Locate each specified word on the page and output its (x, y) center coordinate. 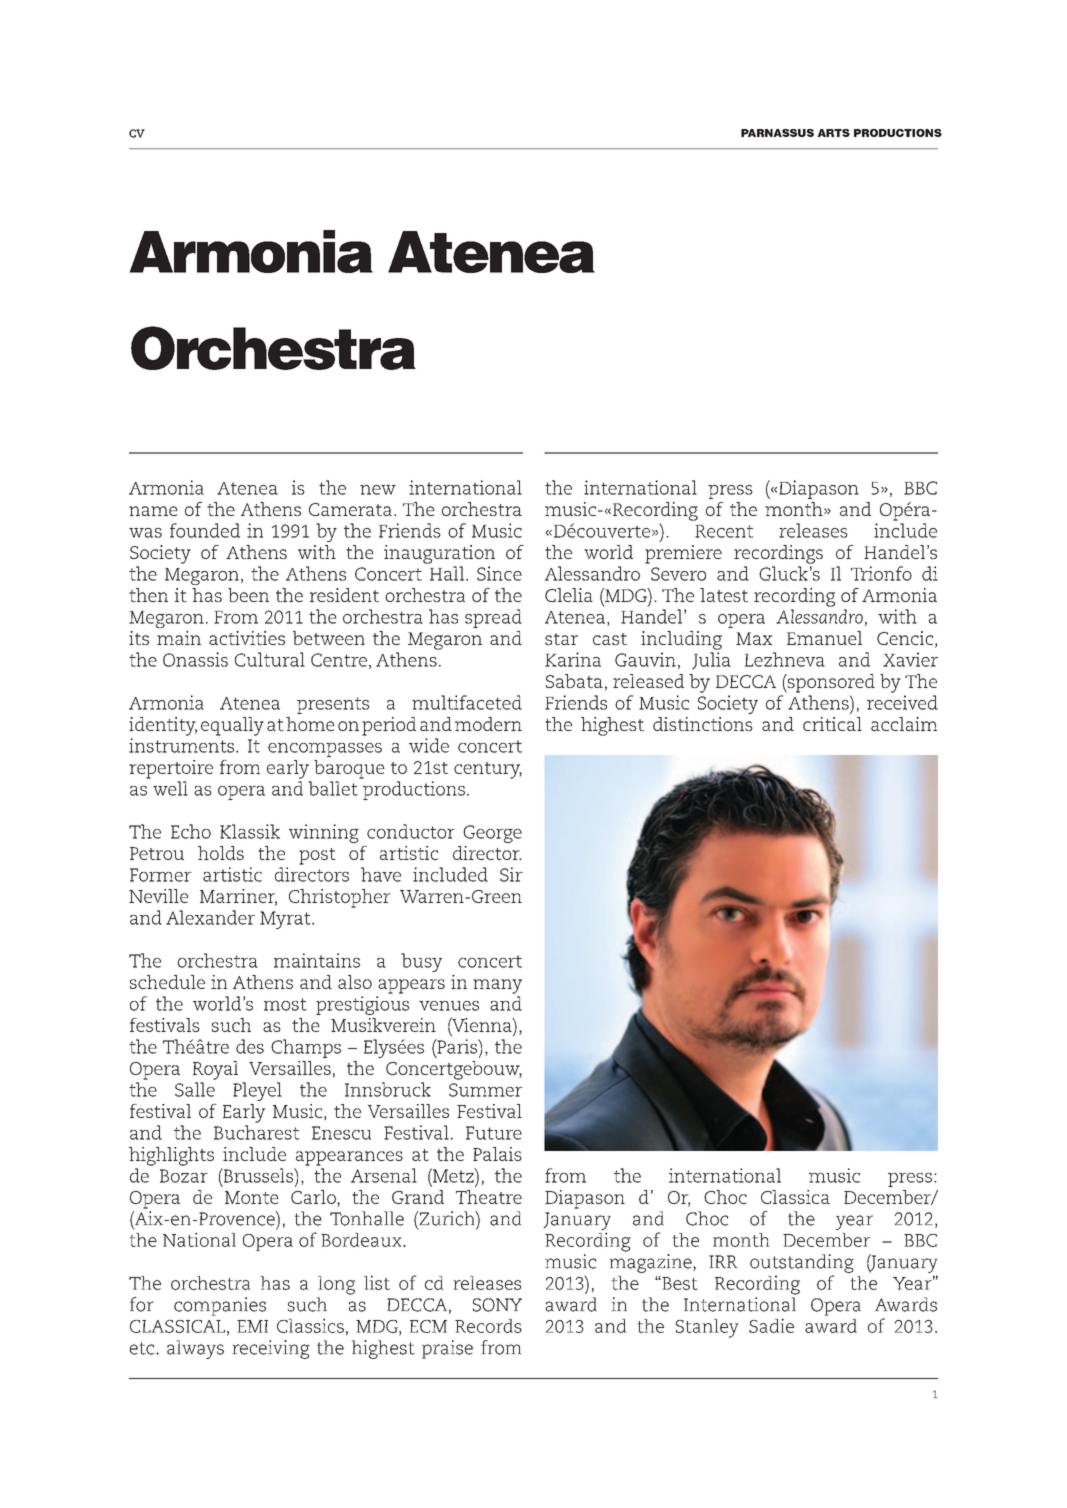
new (378, 490)
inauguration (439, 554)
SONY (497, 1305)
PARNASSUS (777, 133)
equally (232, 726)
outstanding (802, 1263)
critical (832, 724)
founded (205, 530)
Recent (724, 531)
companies (220, 1306)
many (497, 986)
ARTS (833, 133)
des (250, 1046)
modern (488, 724)
